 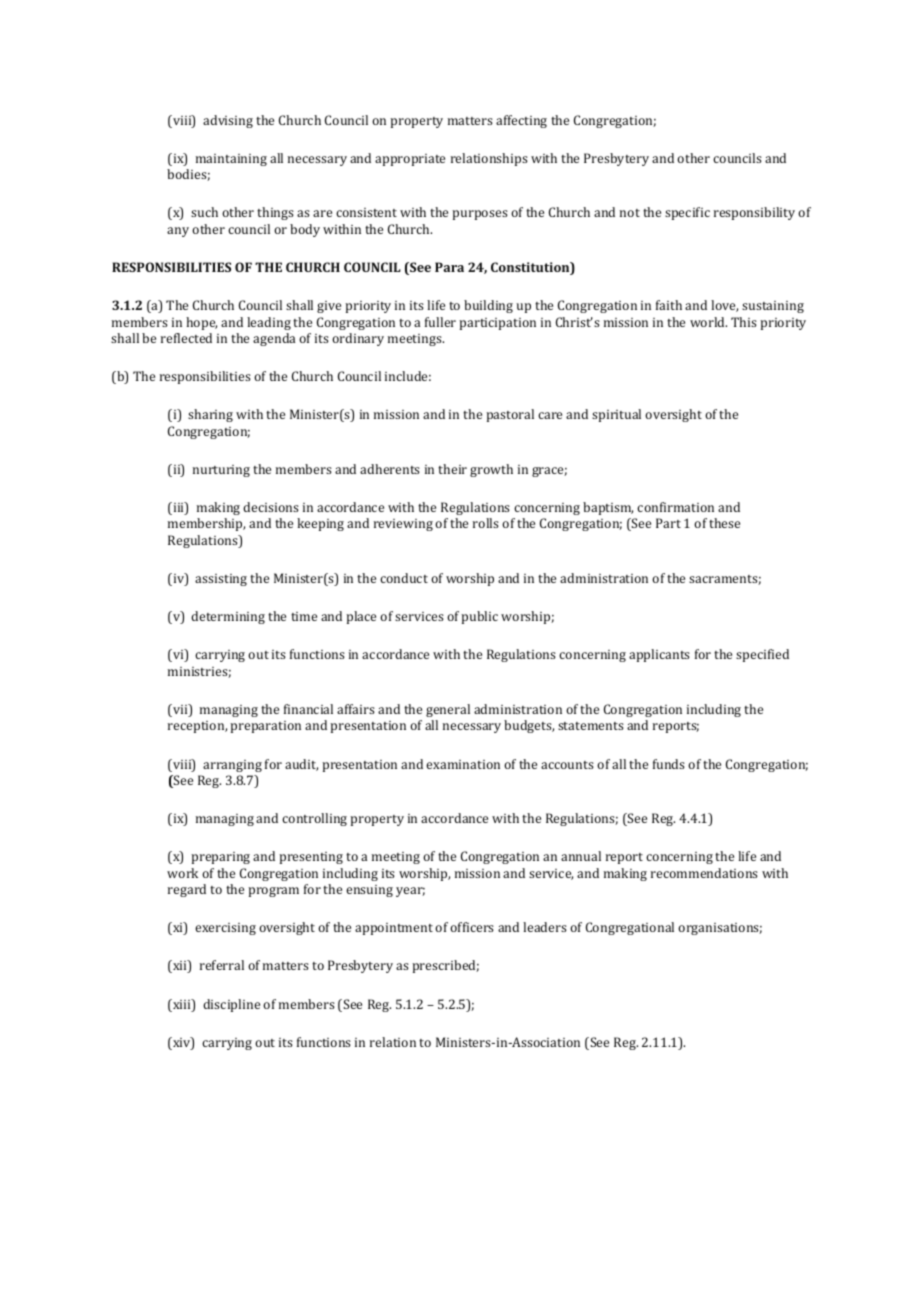 I want to click on maintaining, so click(x=231, y=160).
